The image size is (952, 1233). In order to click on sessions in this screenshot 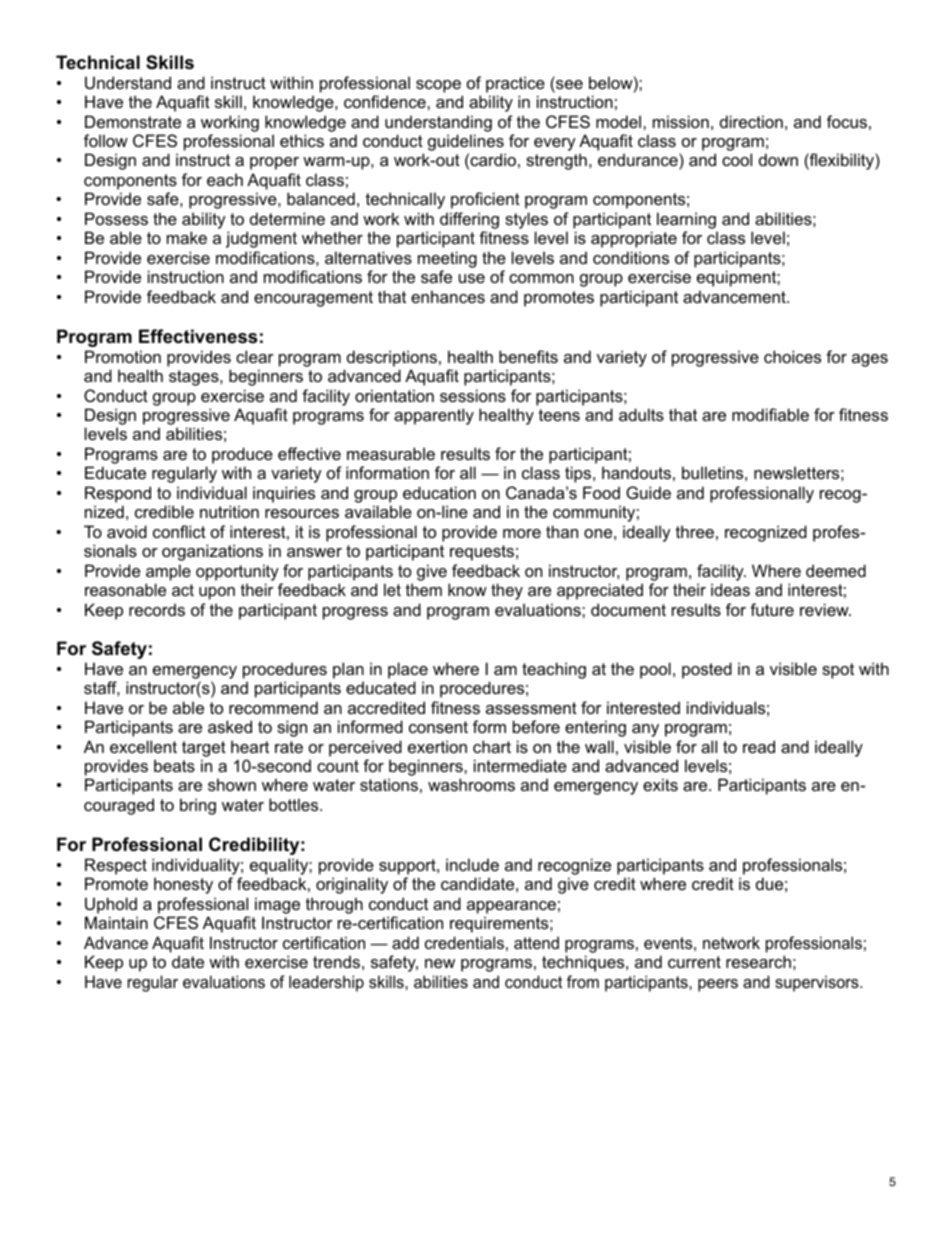, I will do `click(473, 395)`.
